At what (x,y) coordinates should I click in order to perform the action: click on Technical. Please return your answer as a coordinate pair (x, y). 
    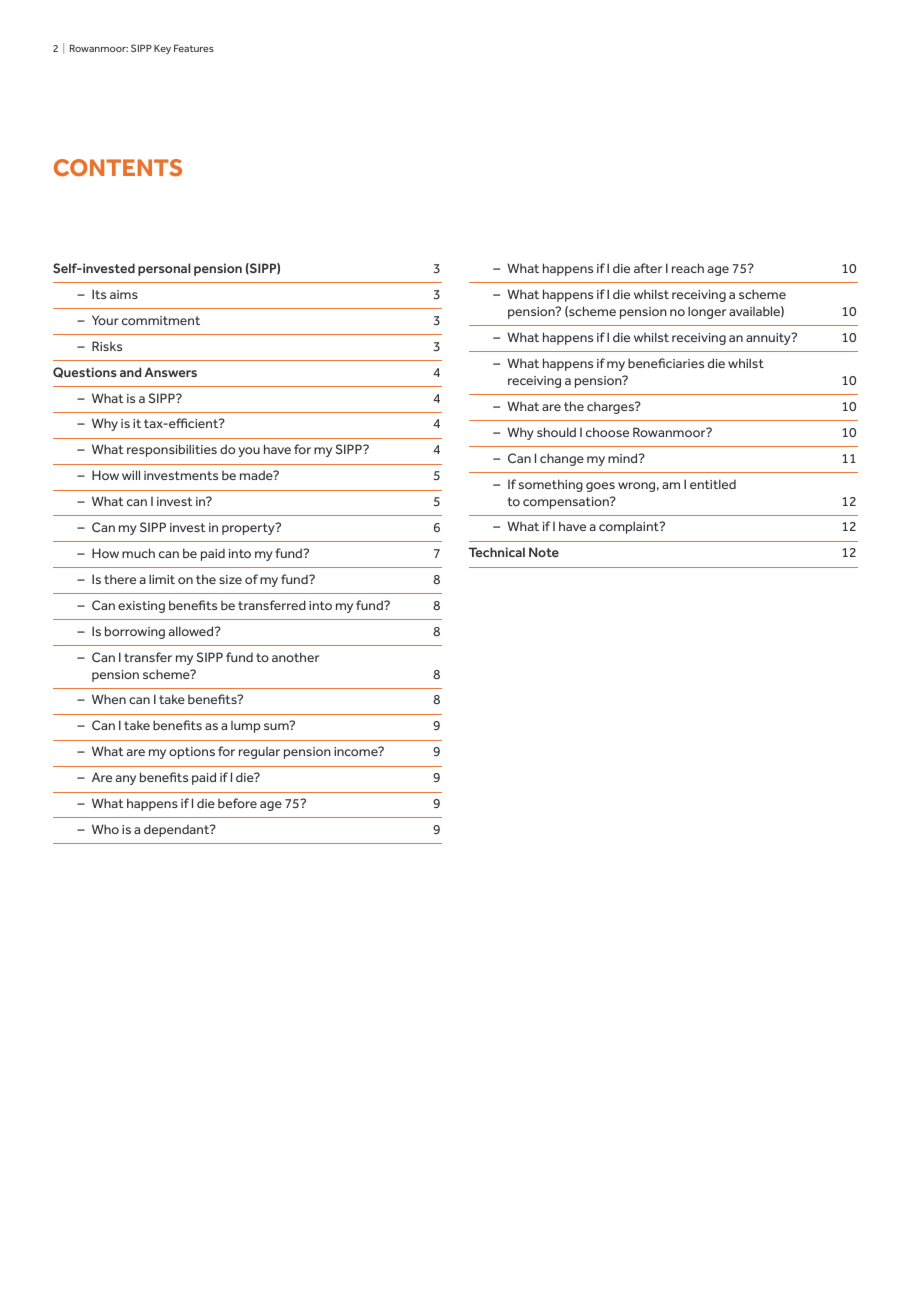
    Looking at the image, I should click on (497, 552).
